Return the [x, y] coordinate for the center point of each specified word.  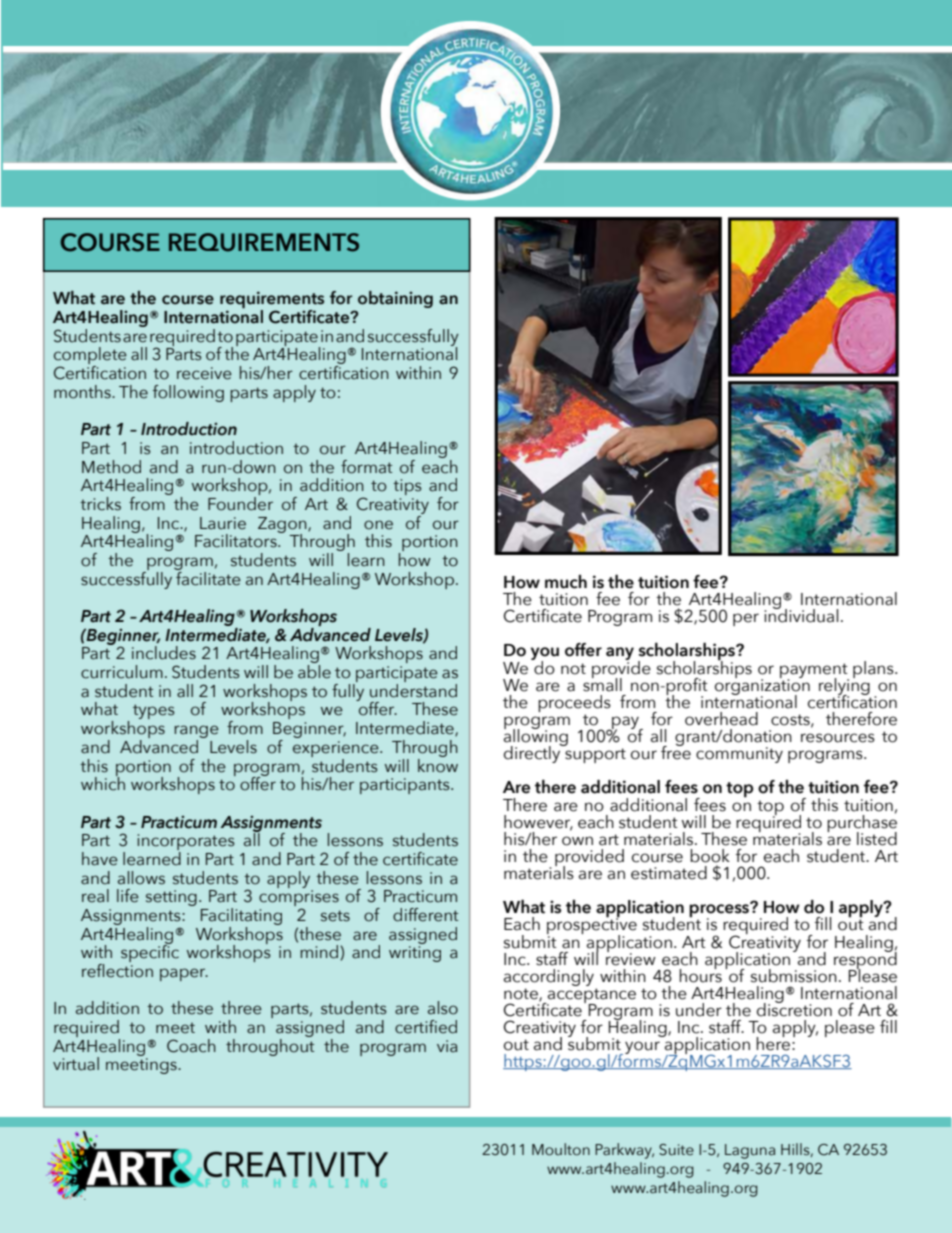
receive [204, 373]
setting [171, 898]
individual [801, 615]
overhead [721, 719]
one [378, 525]
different [425, 915]
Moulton [561, 1149]
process [720, 911]
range [196, 733]
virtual [76, 1064]
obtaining [395, 299]
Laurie [223, 523]
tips [407, 487]
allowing [536, 738]
